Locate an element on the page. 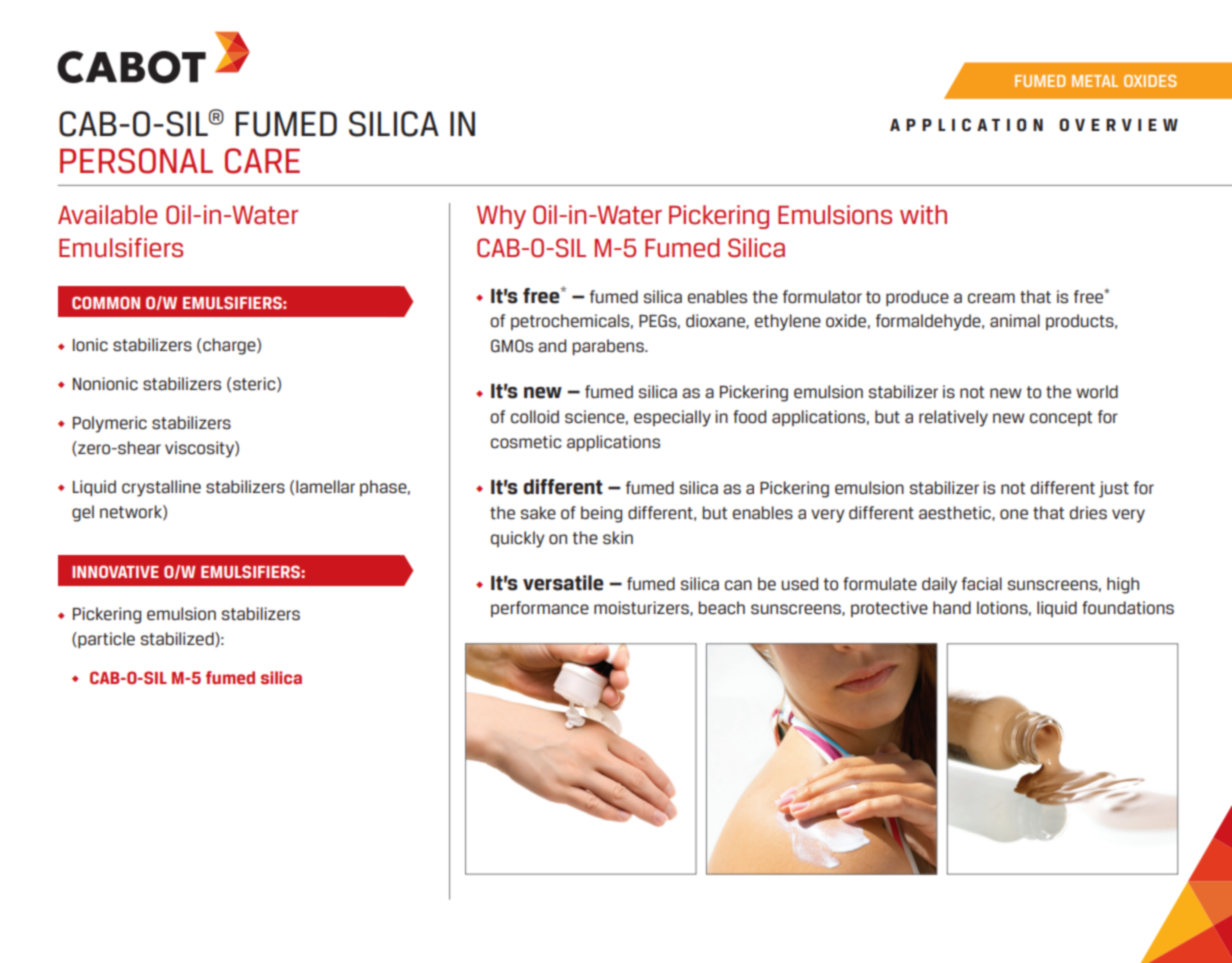  with is located at coordinates (923, 215).
